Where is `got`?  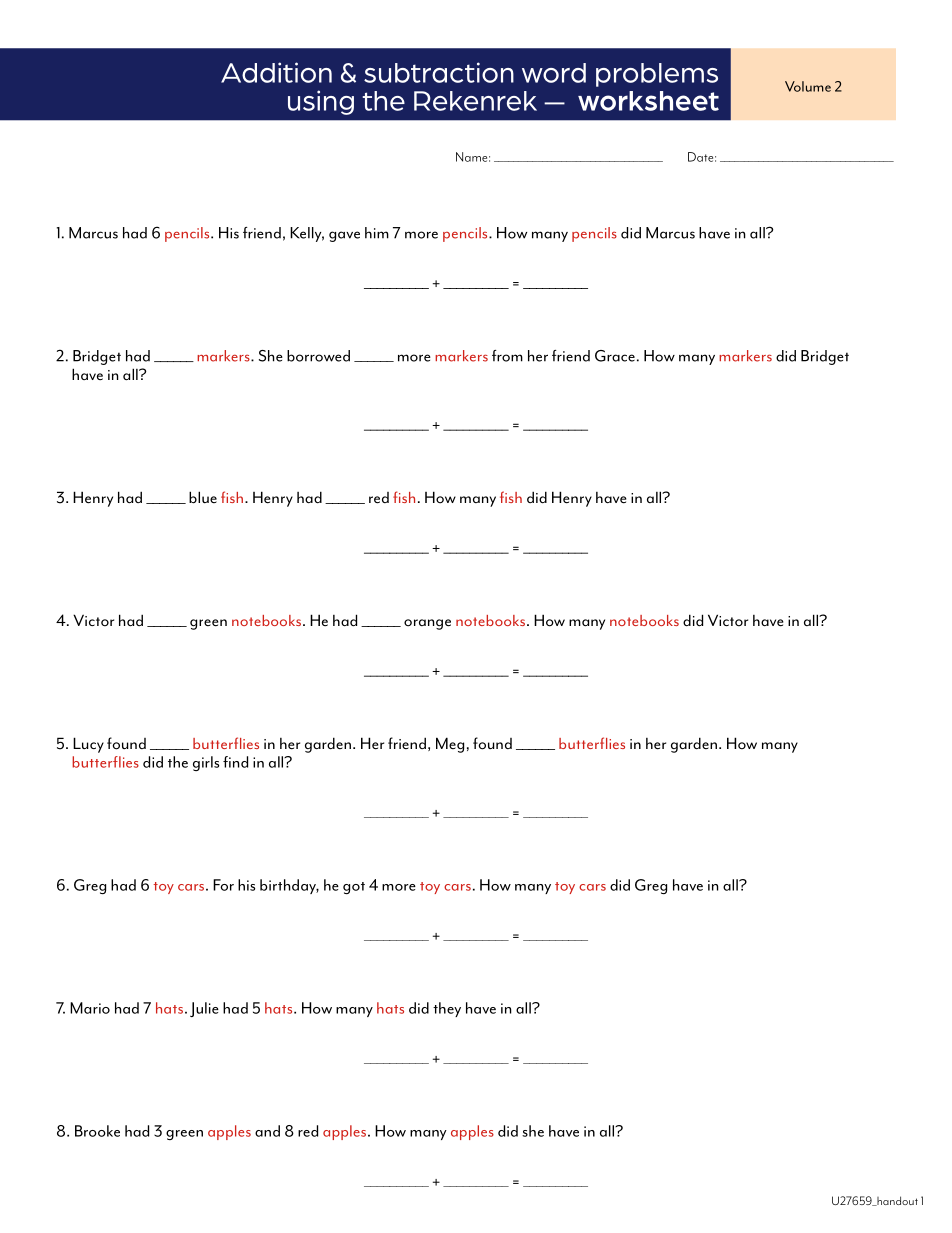 got is located at coordinates (354, 888).
